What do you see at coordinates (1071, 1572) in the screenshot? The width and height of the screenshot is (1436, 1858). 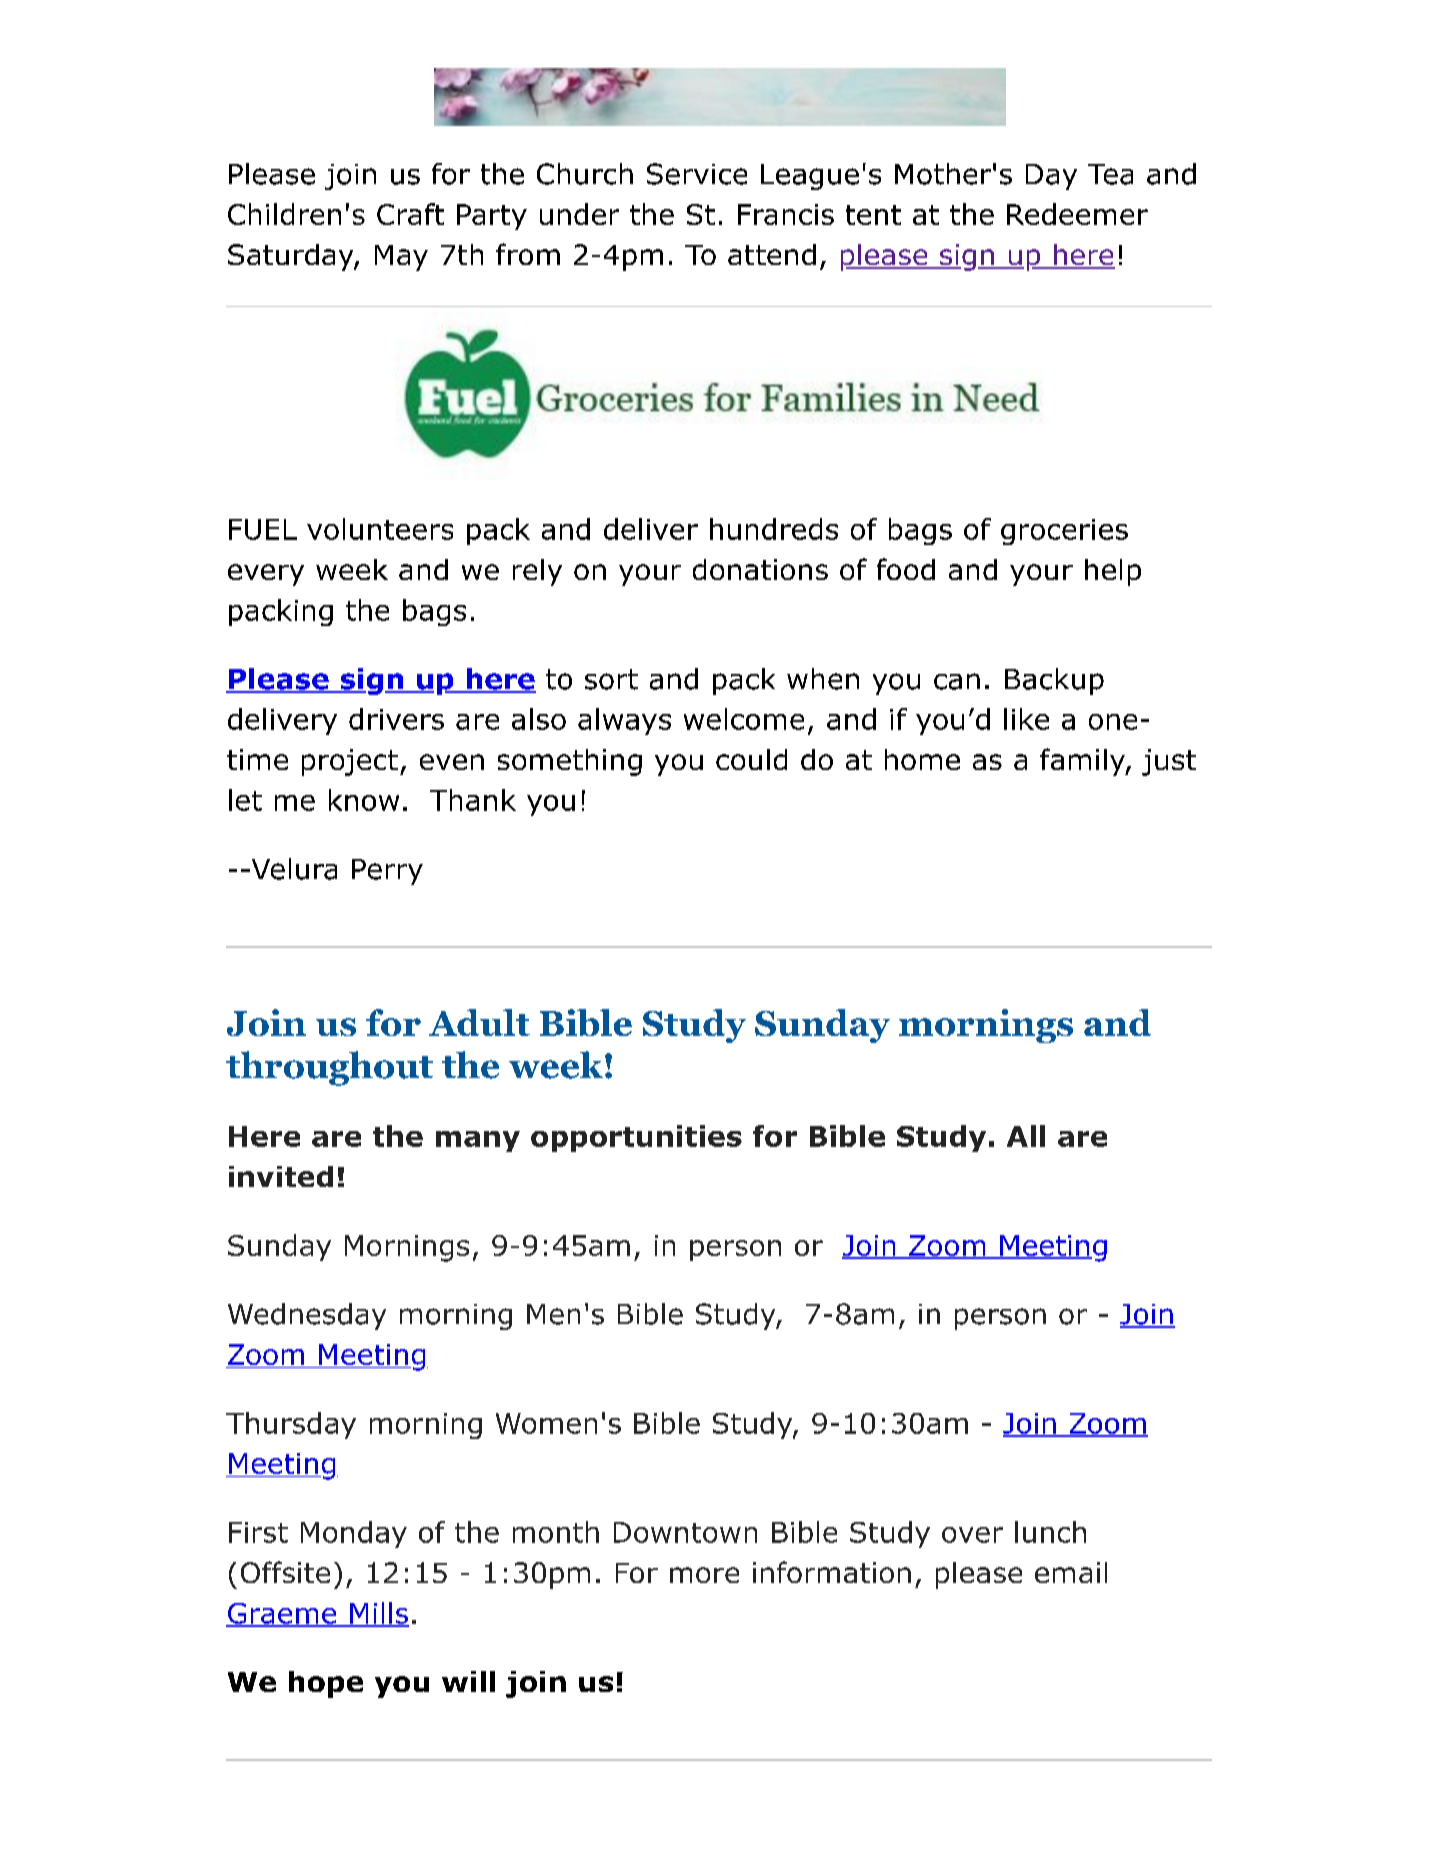 I see `email` at bounding box center [1071, 1572].
